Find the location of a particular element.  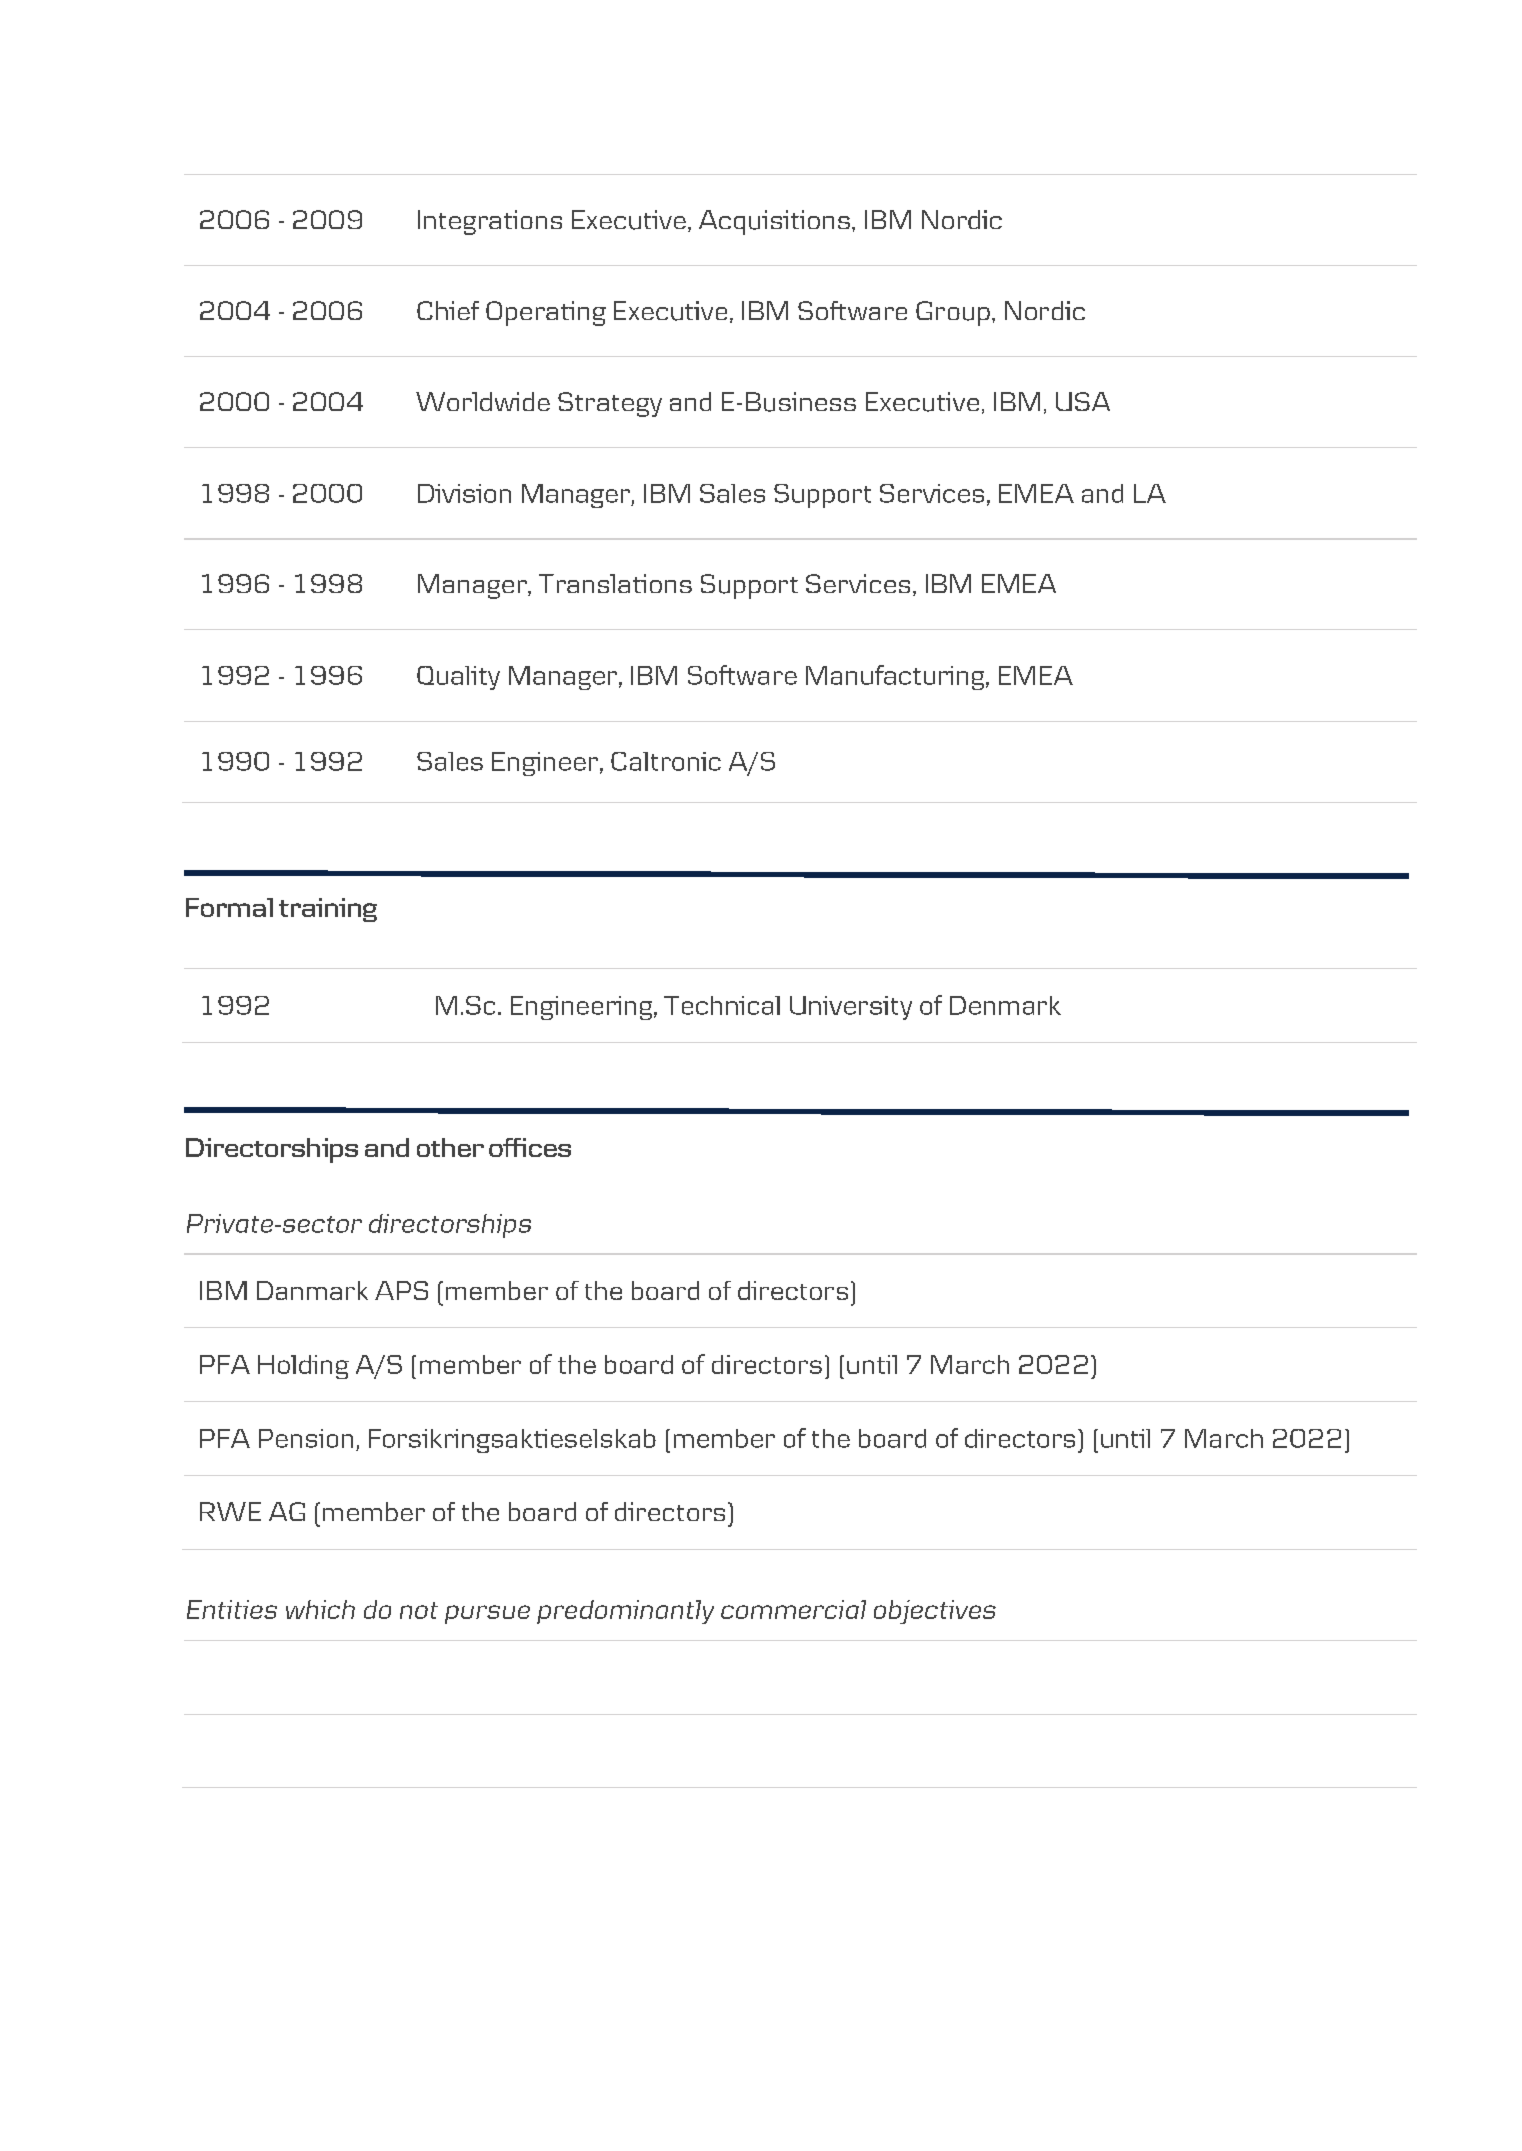

Denmark is located at coordinates (1005, 1005).
